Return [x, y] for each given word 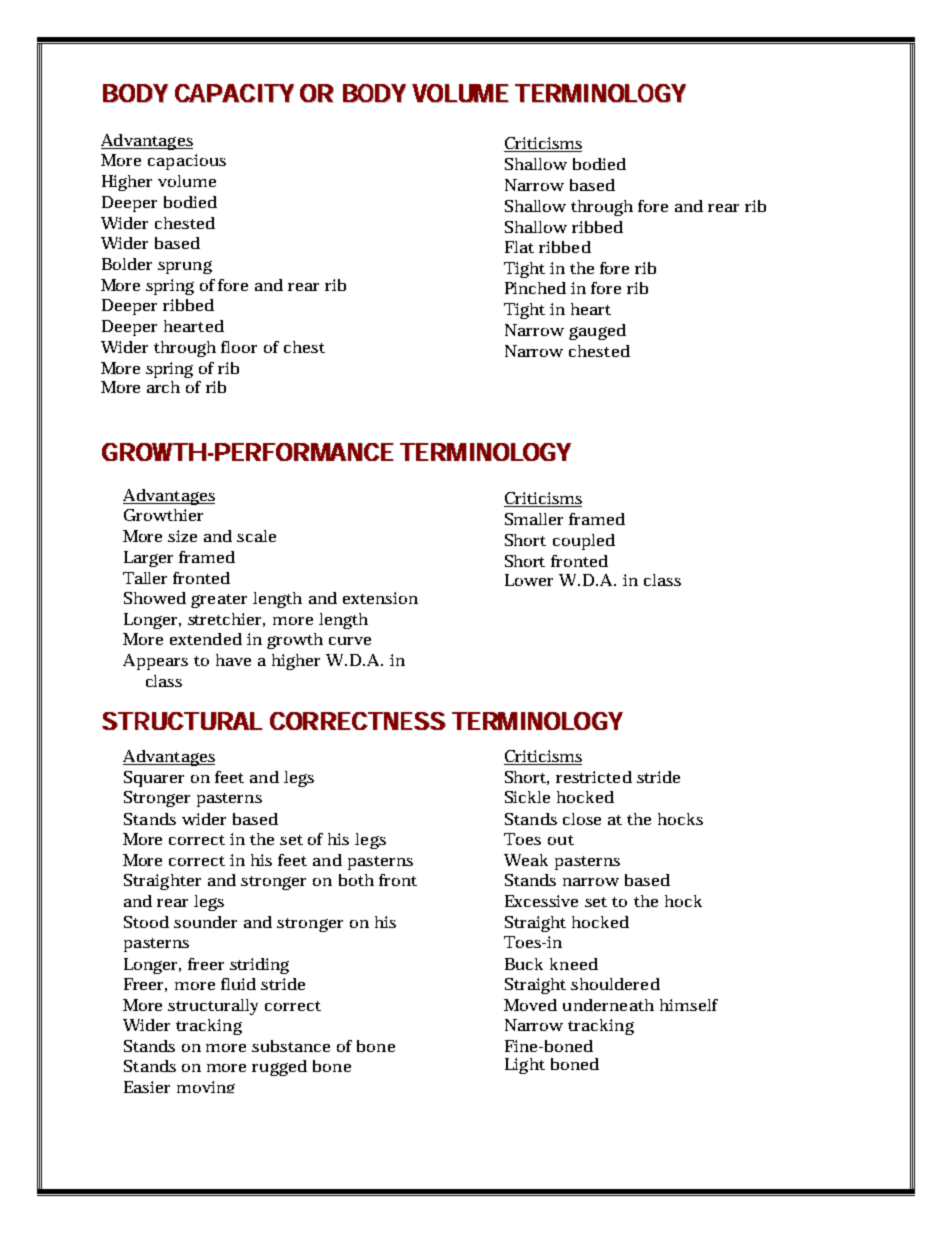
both [356, 880]
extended [206, 639]
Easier [147, 1087]
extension [380, 598]
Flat [519, 247]
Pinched [535, 288]
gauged [597, 332]
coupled [584, 542]
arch [163, 387]
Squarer [154, 779]
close [582, 819]
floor [239, 347]
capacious [187, 162]
